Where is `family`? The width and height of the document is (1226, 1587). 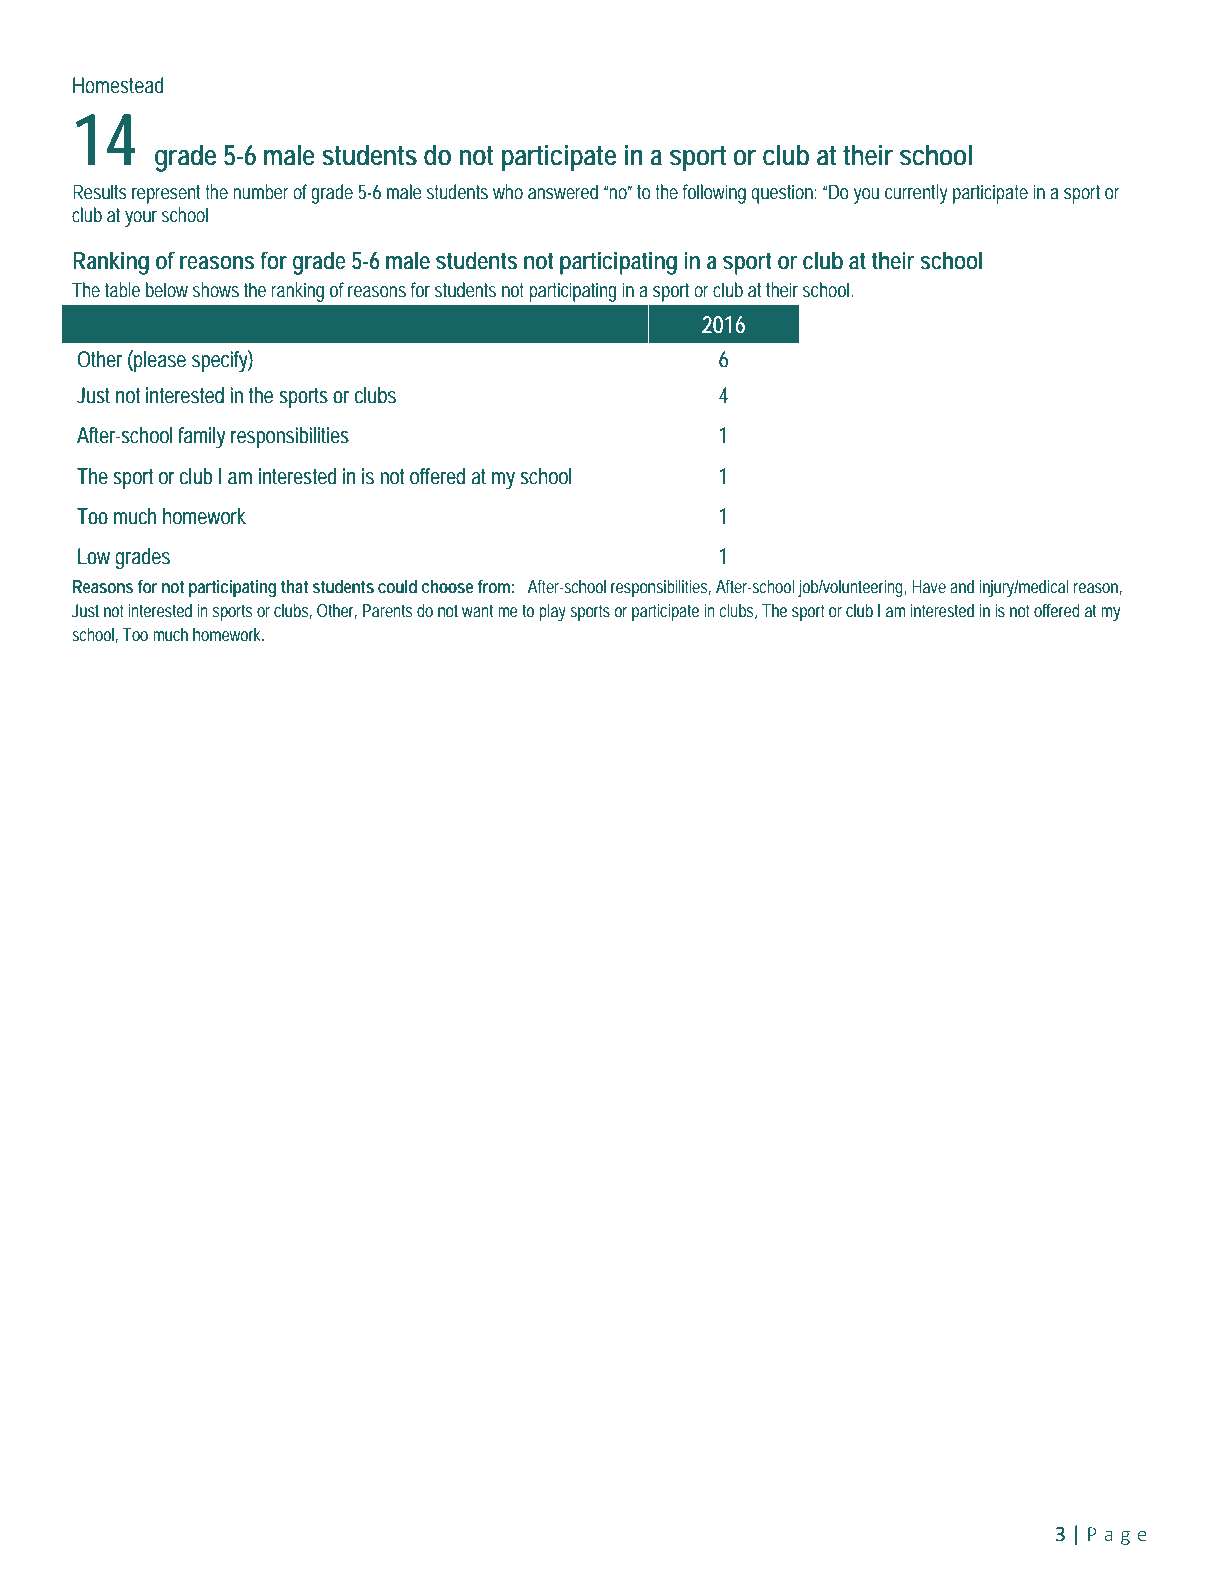
family is located at coordinates (201, 437).
